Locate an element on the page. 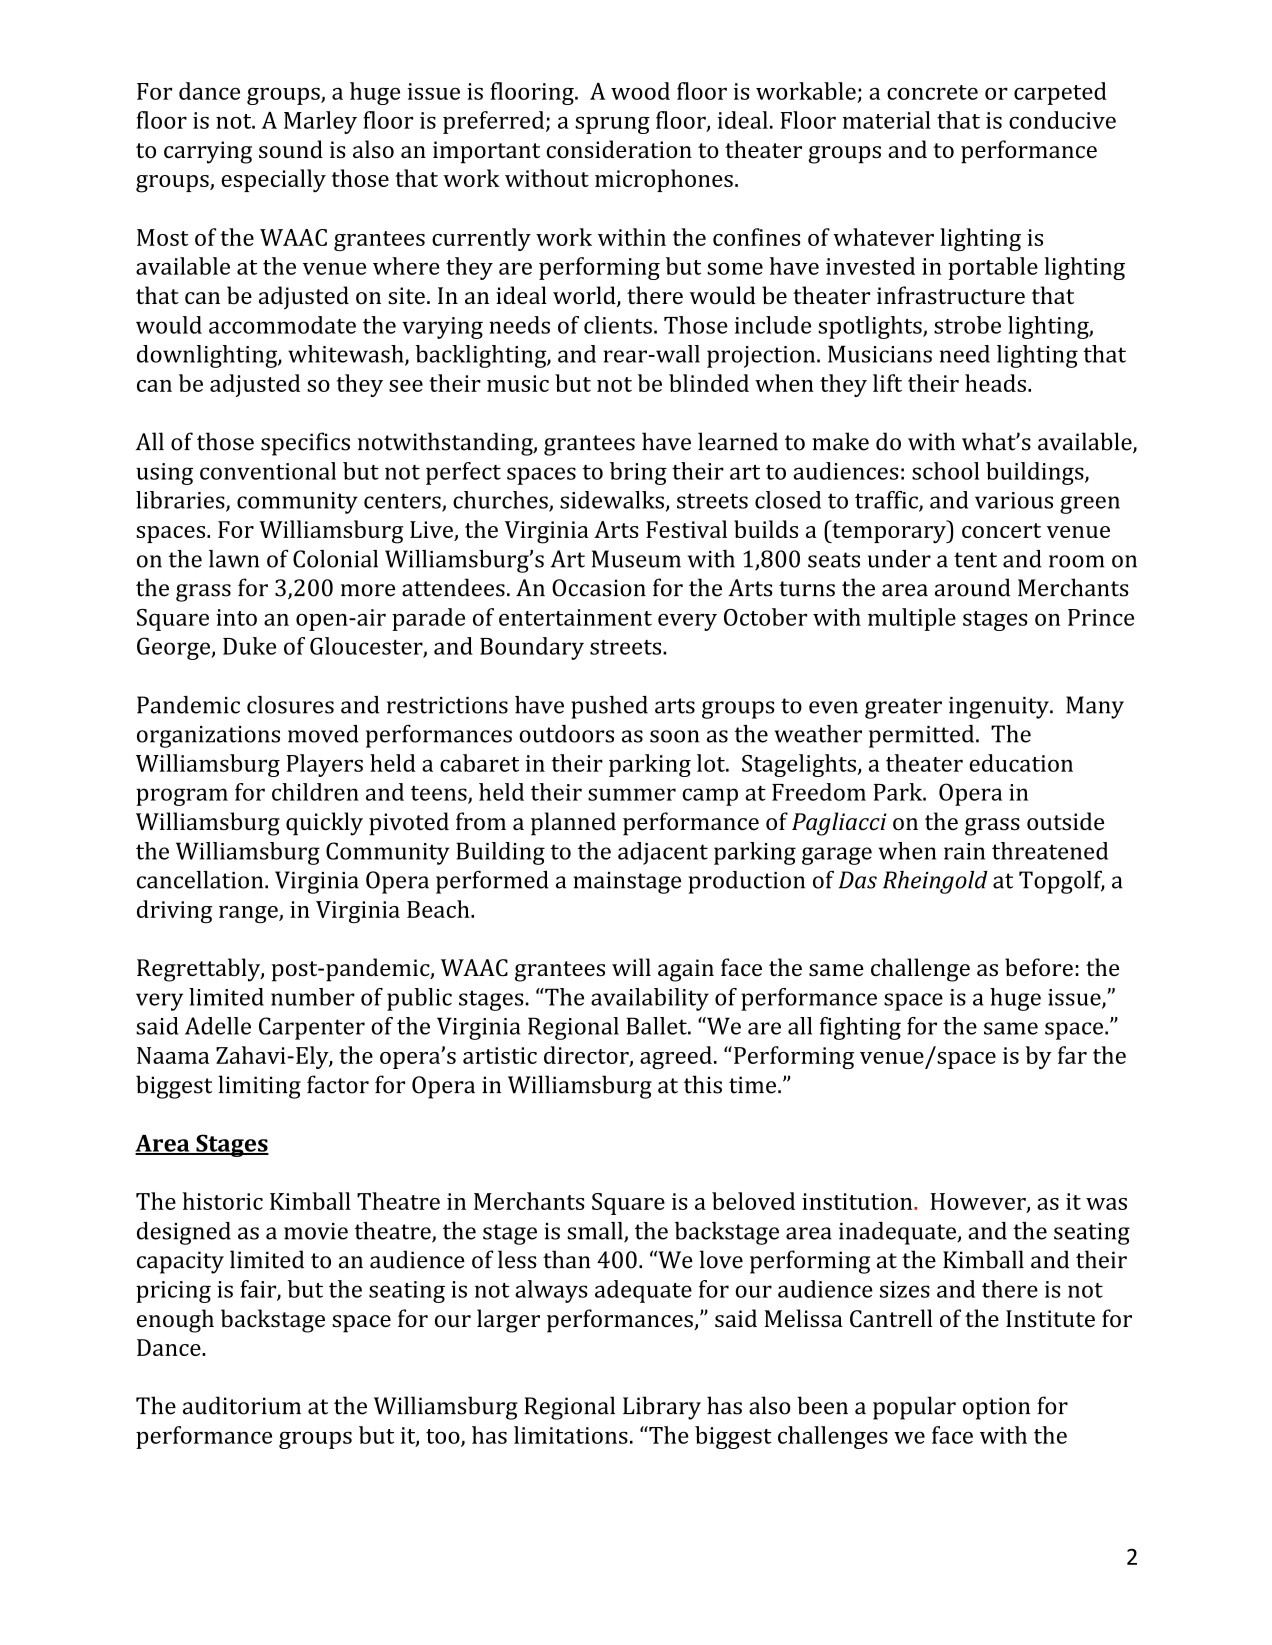 The height and width of the image is (1645, 1272). sprung is located at coordinates (612, 125).
